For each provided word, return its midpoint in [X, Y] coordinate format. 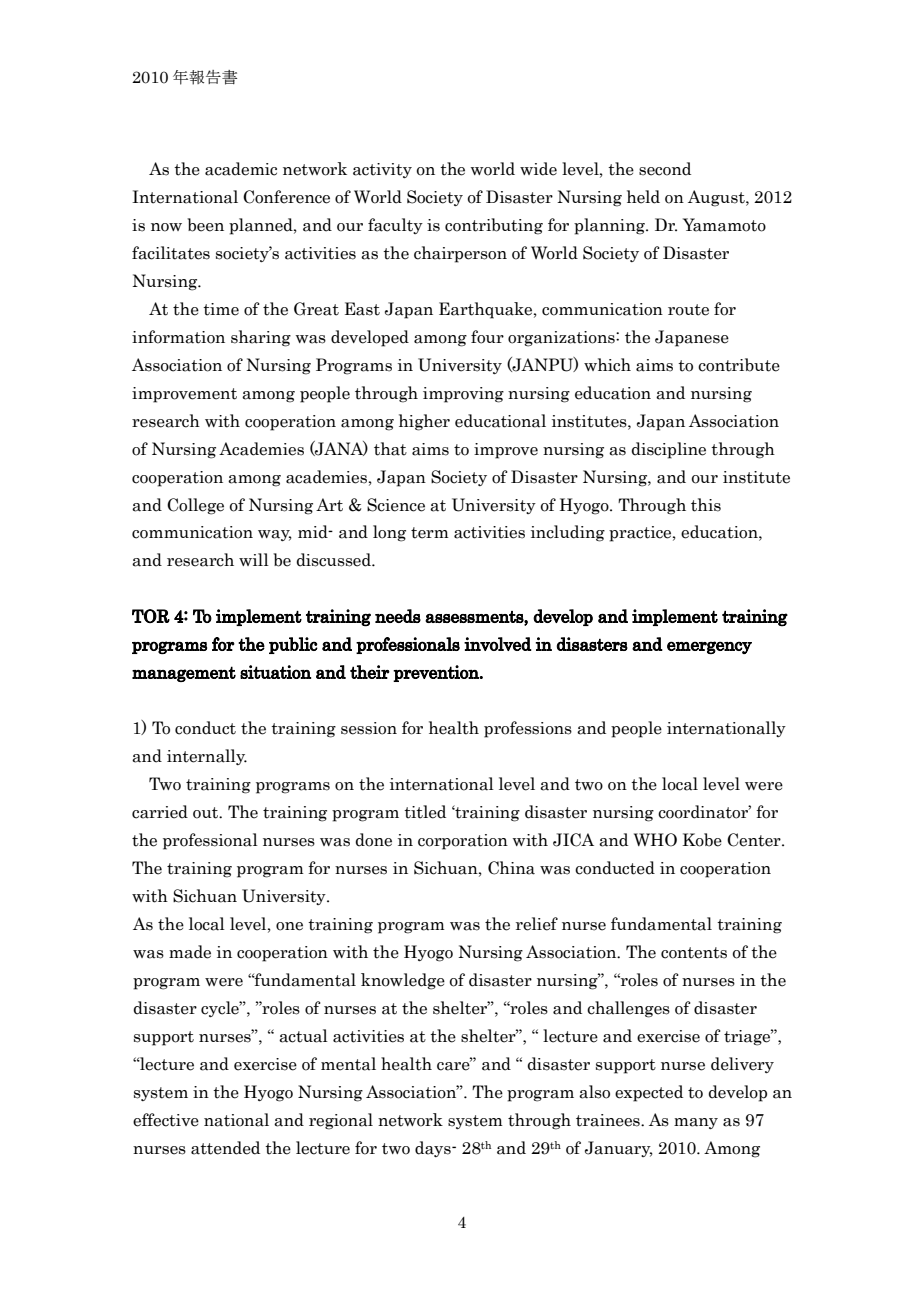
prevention [437, 673]
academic [241, 169]
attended [225, 1148]
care [454, 1065]
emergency [709, 647]
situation [275, 672]
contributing [494, 226]
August [717, 198]
